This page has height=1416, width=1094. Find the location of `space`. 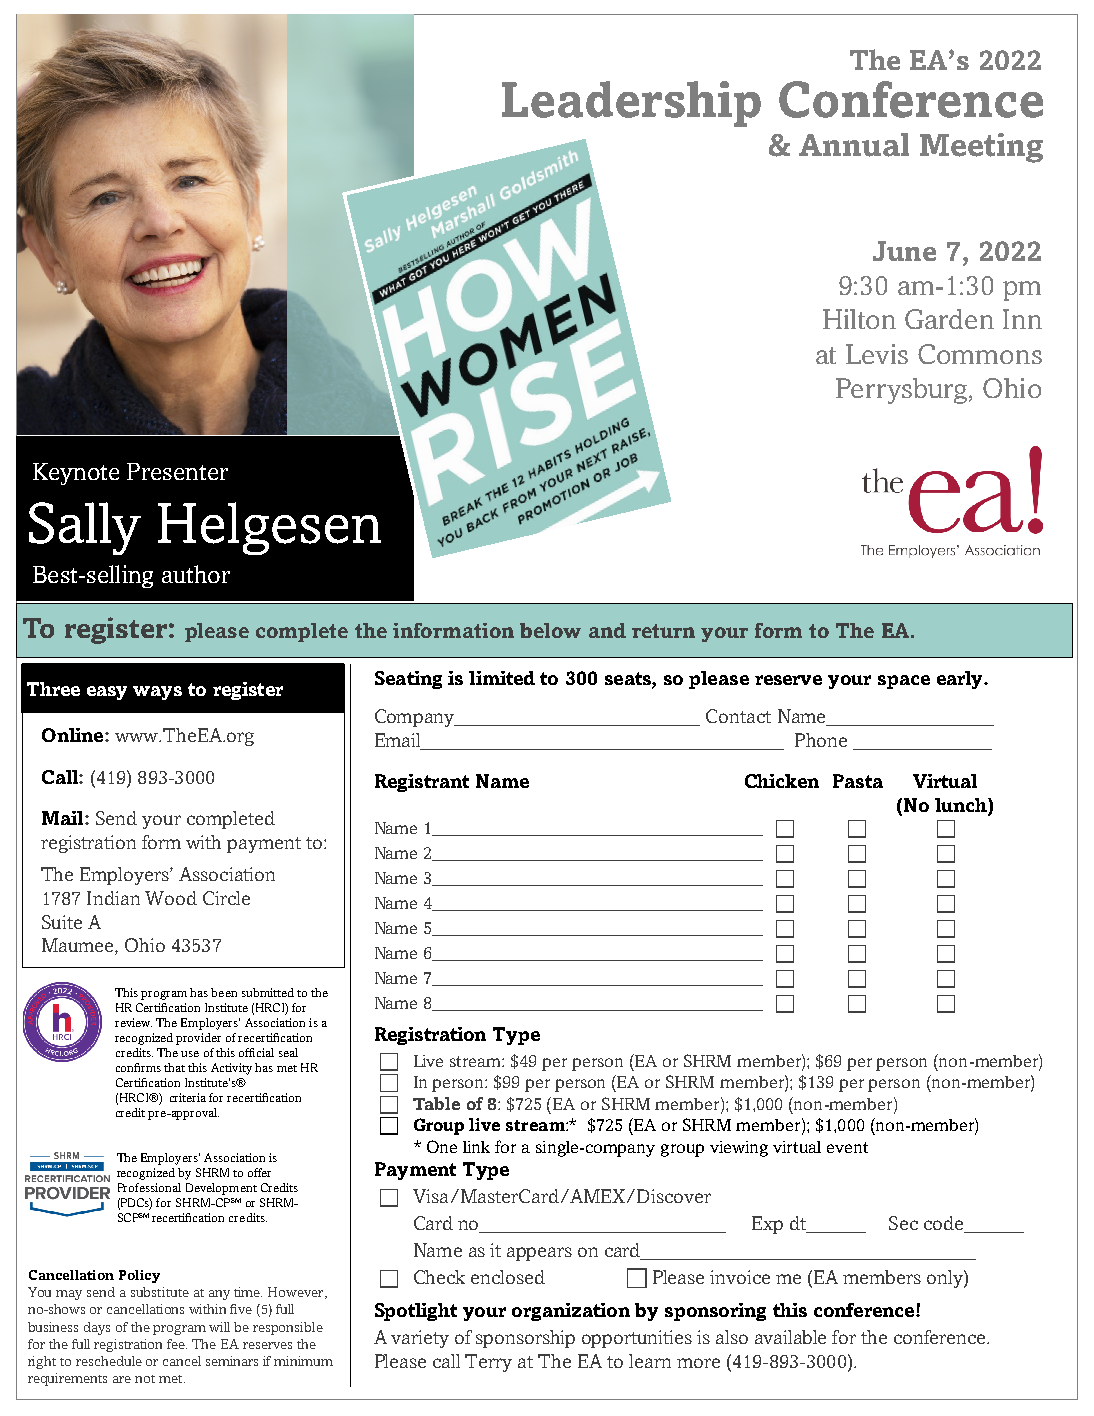

space is located at coordinates (904, 682).
